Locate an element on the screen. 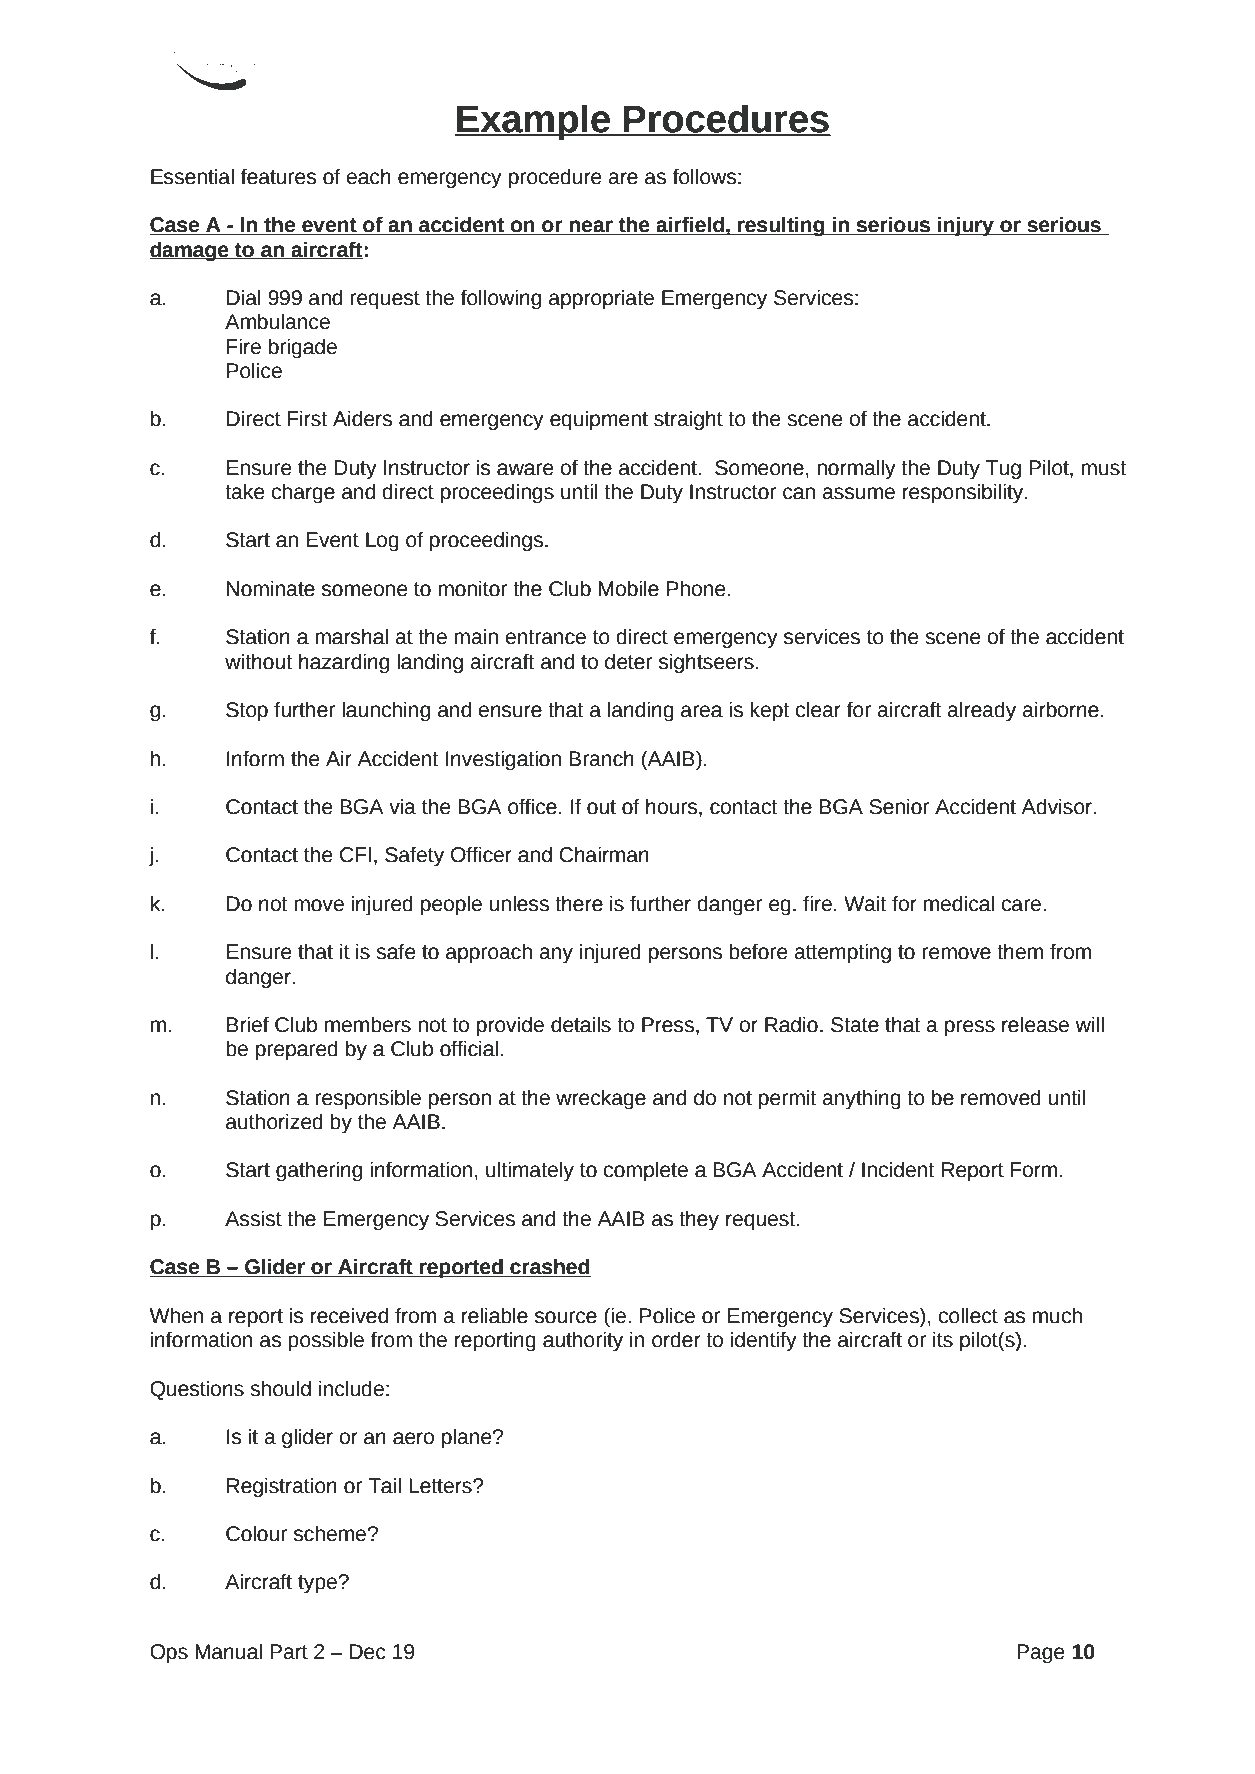 This screenshot has height=1774, width=1255. Assist is located at coordinates (253, 1219).
